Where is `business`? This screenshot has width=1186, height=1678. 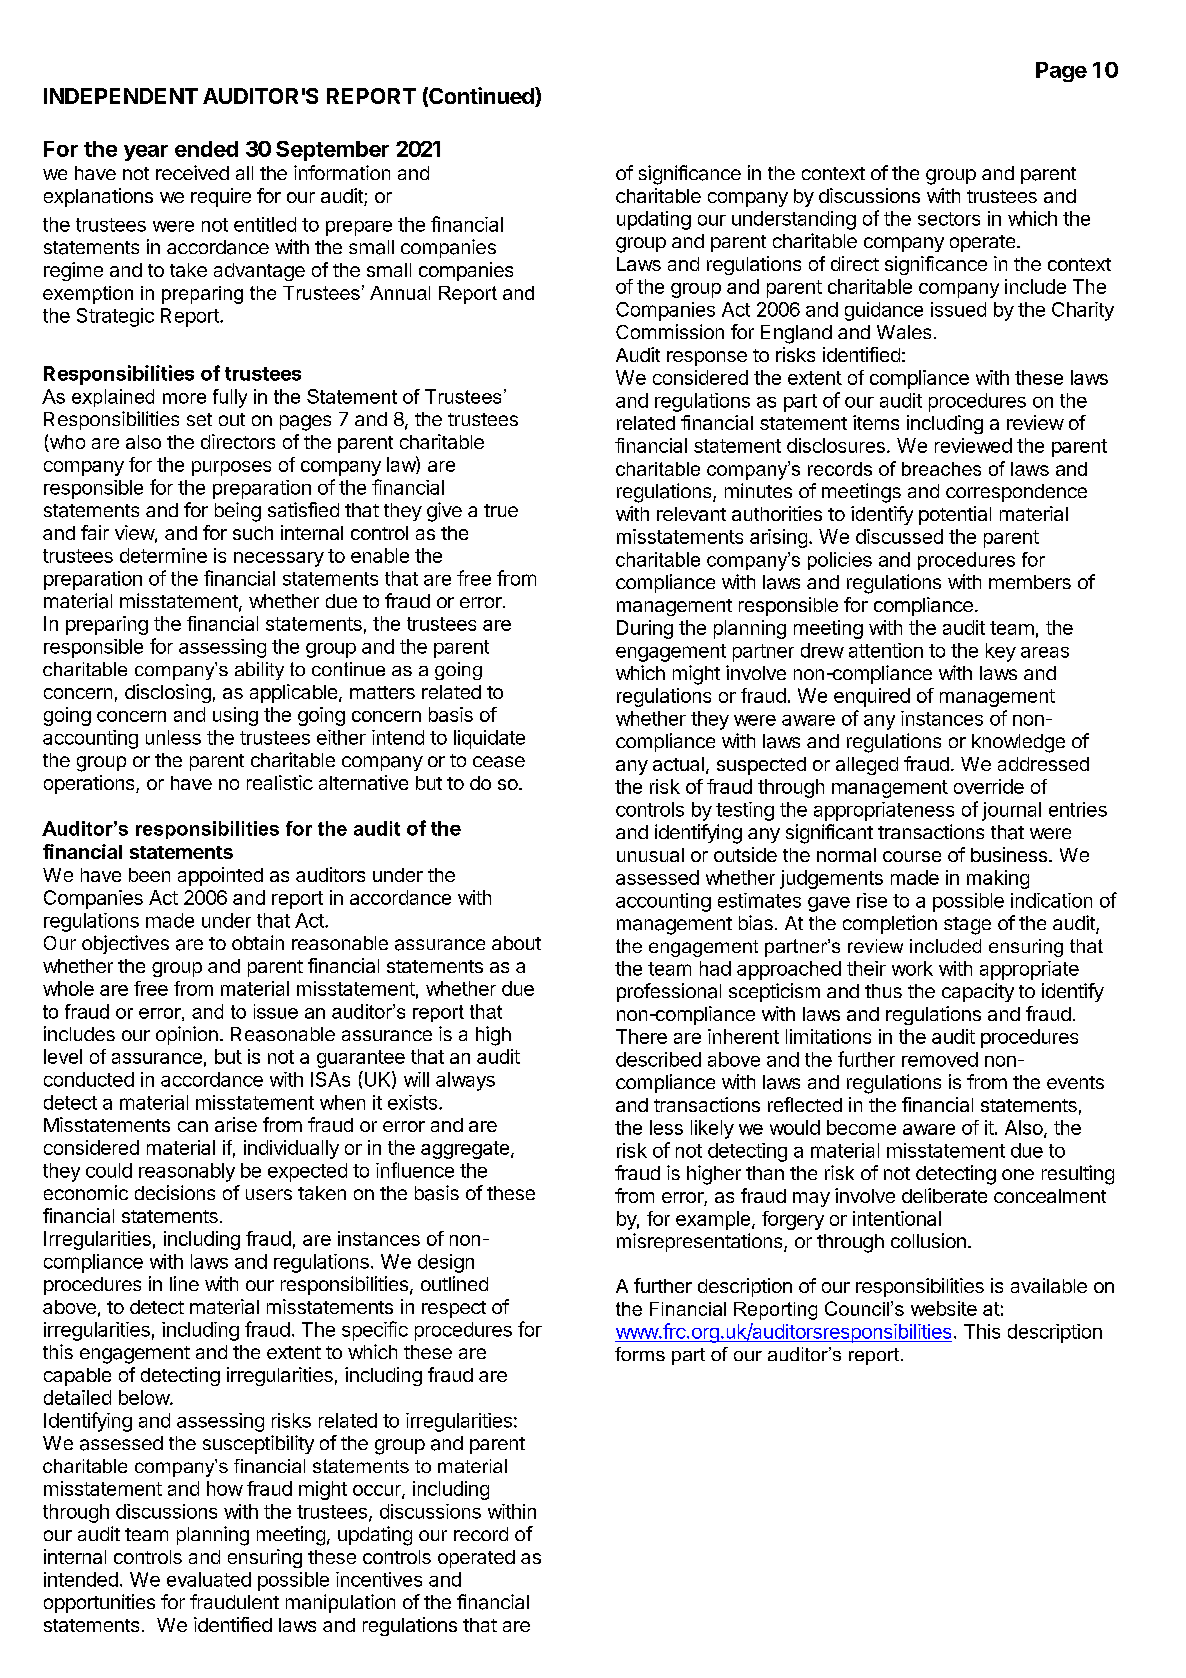
business is located at coordinates (1009, 854).
